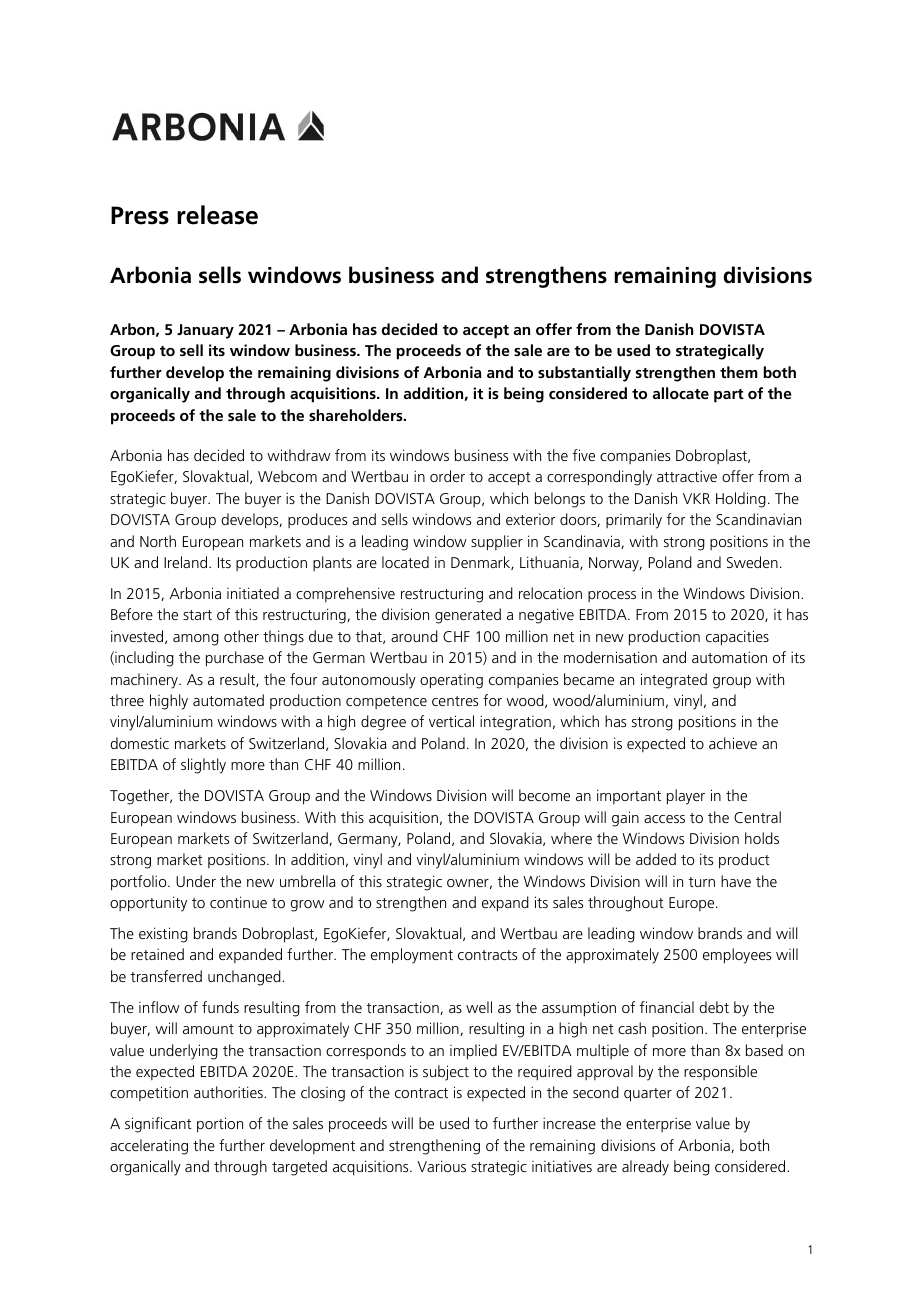 The width and height of the screenshot is (924, 1308). Describe the element at coordinates (220, 1125) in the screenshot. I see `portion` at that location.
